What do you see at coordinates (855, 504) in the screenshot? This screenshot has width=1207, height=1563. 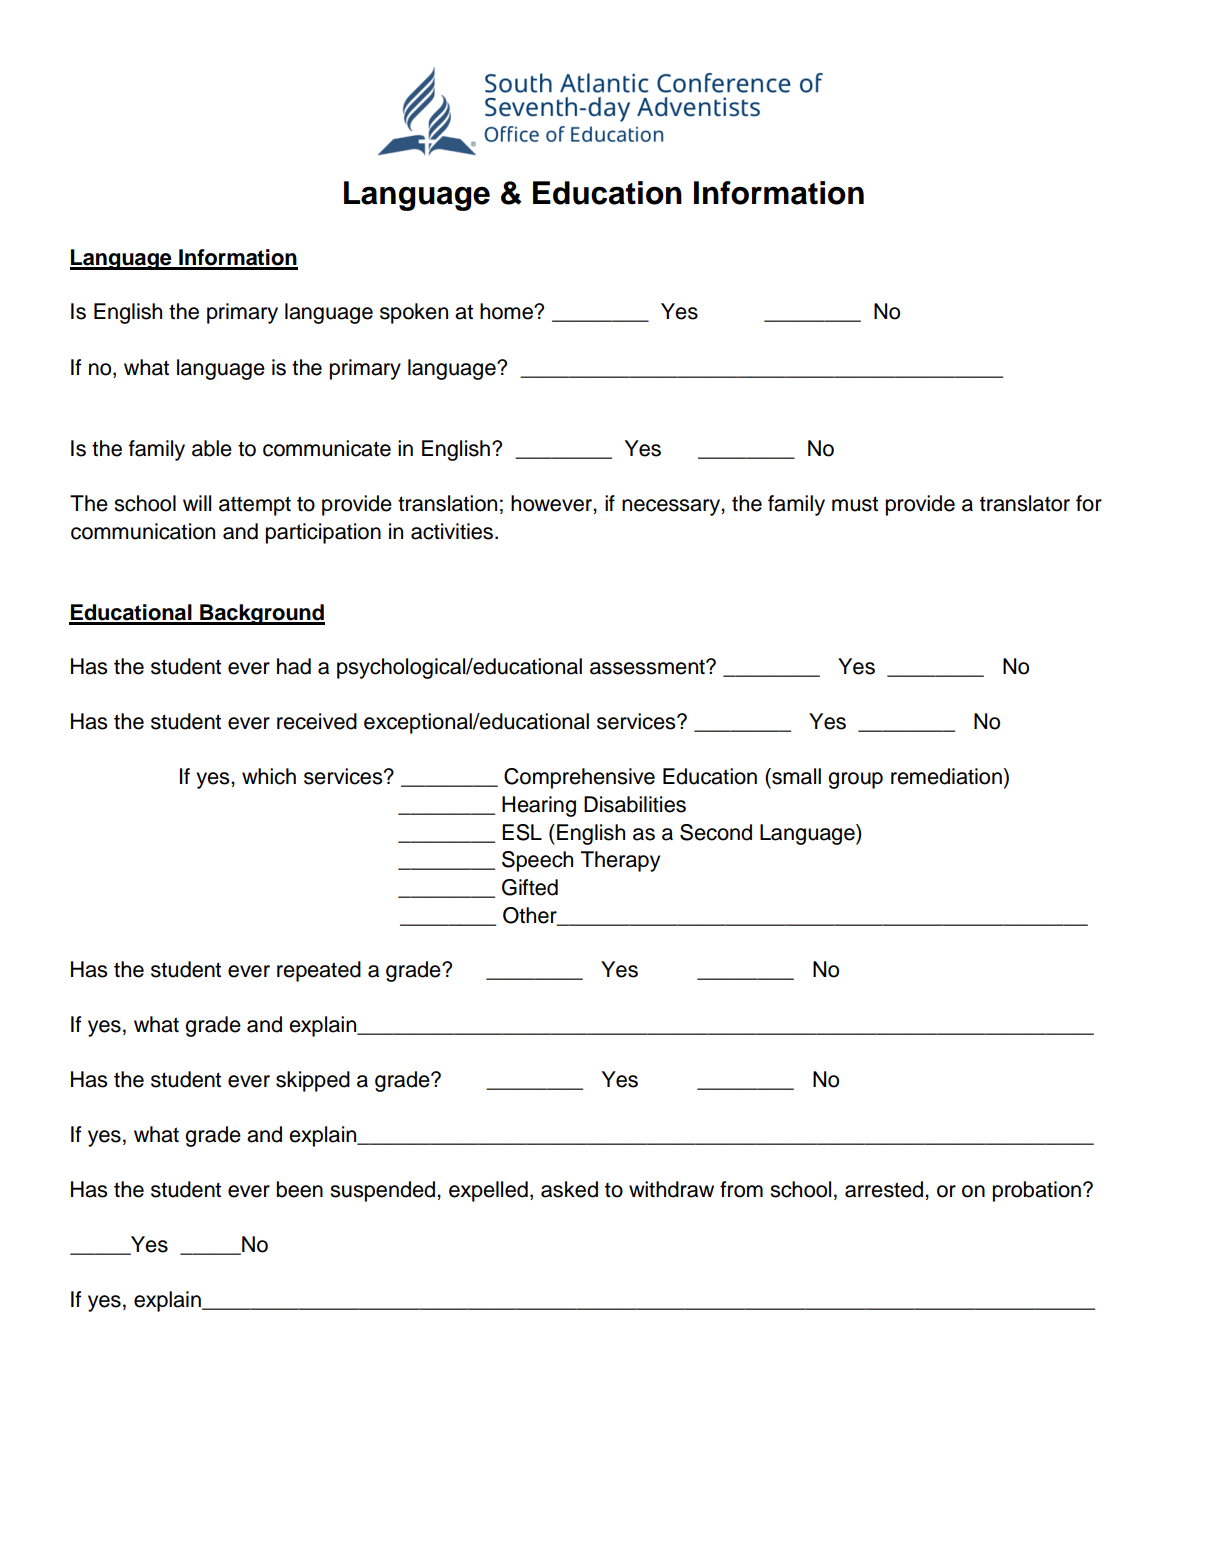 I see `must` at bounding box center [855, 504].
